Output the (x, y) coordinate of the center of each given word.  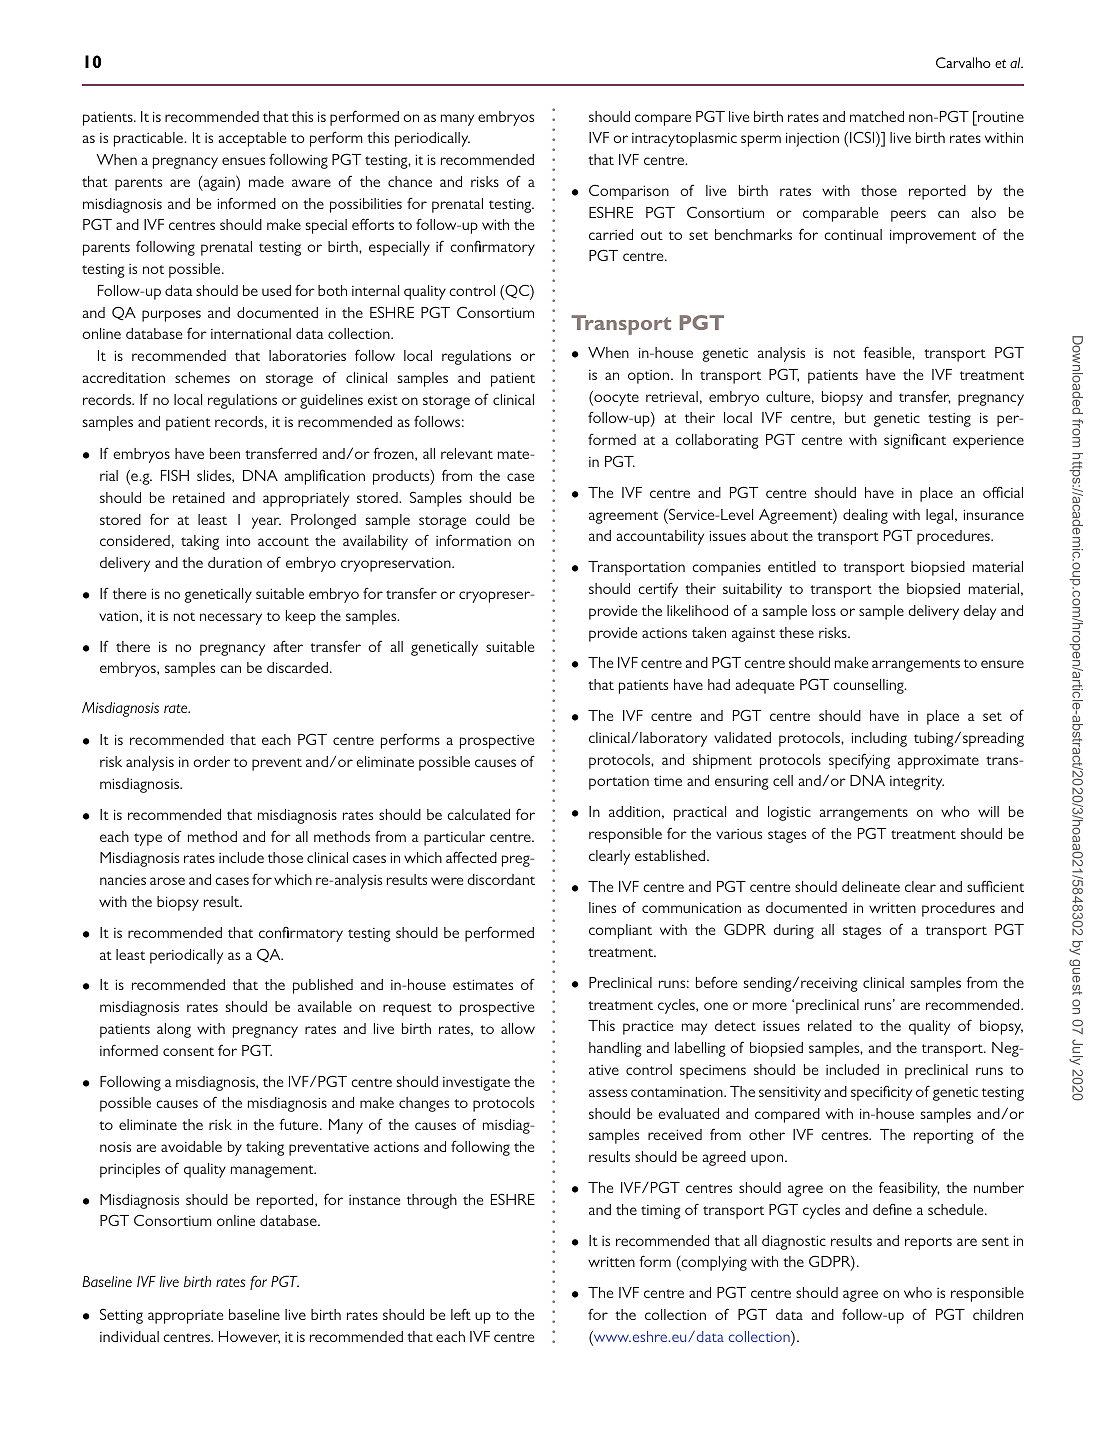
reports (928, 1243)
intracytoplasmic (684, 139)
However (249, 1337)
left (461, 1314)
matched (877, 116)
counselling (869, 686)
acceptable (252, 139)
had (719, 684)
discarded (297, 667)
